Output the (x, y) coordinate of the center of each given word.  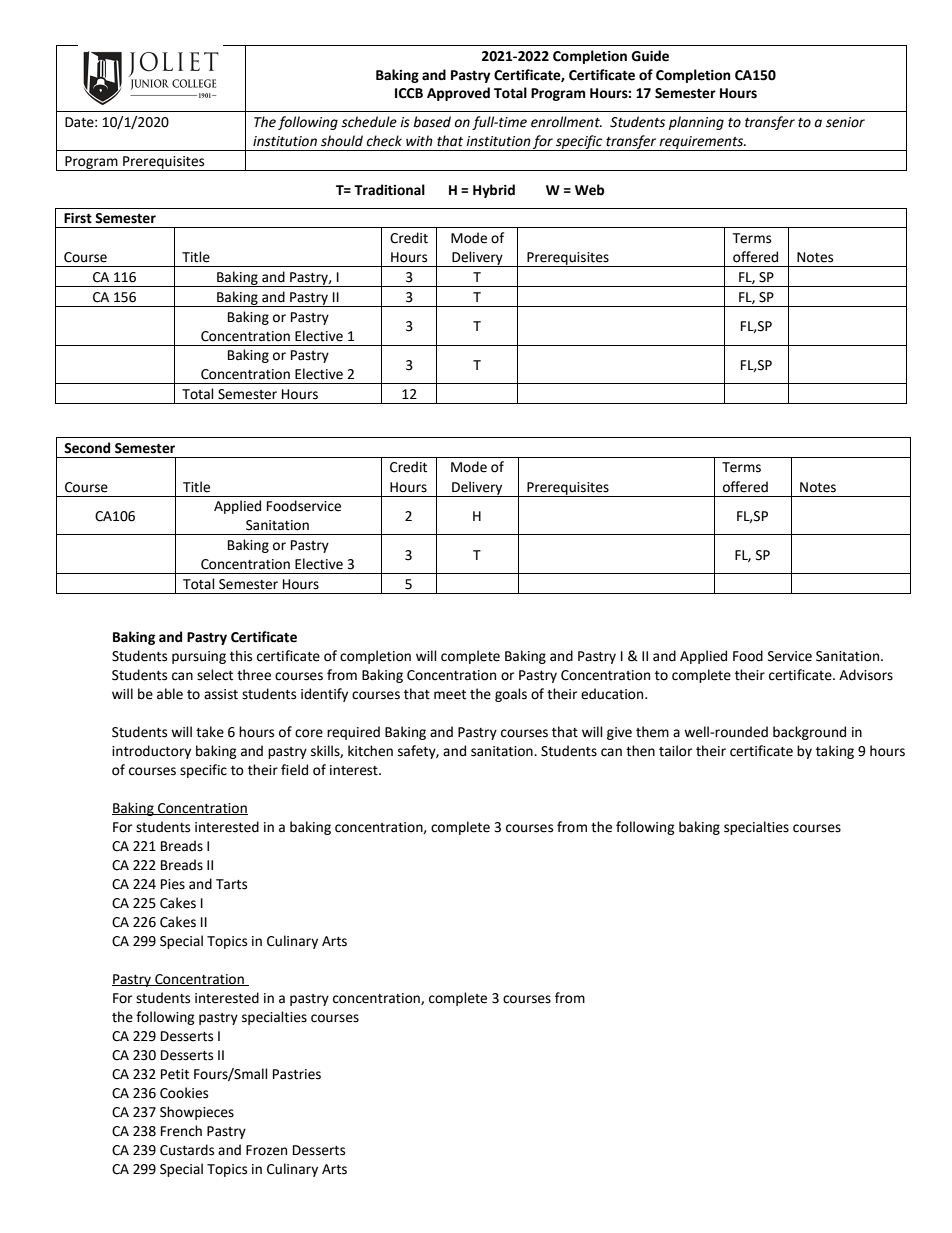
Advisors (866, 675)
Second (87, 448)
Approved (458, 94)
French (181, 1131)
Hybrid (494, 191)
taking (835, 752)
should (342, 141)
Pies (173, 884)
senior (845, 122)
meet (450, 695)
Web (589, 190)
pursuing (199, 657)
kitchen (370, 751)
